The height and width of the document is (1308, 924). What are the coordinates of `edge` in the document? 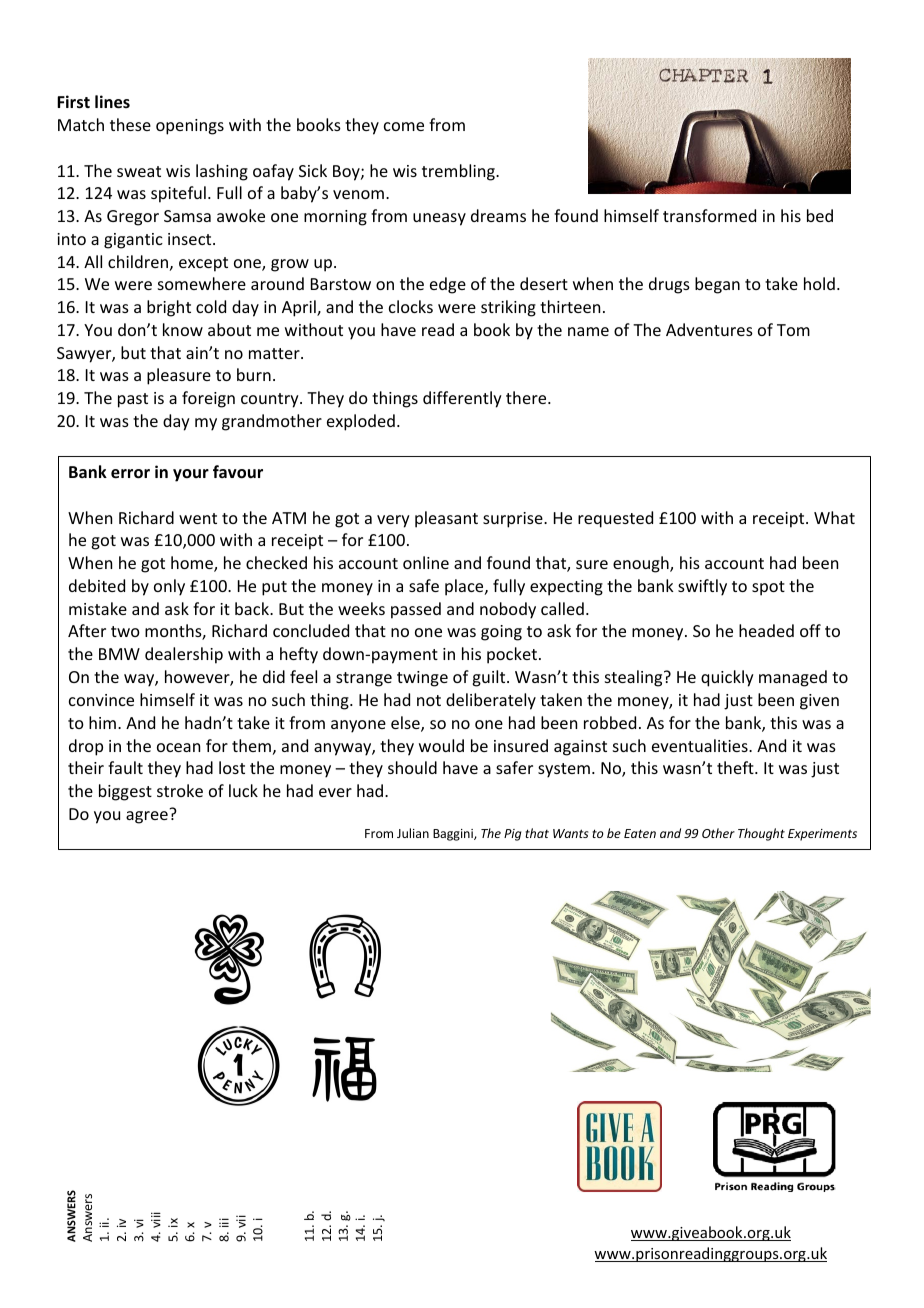 It's located at (448, 285).
